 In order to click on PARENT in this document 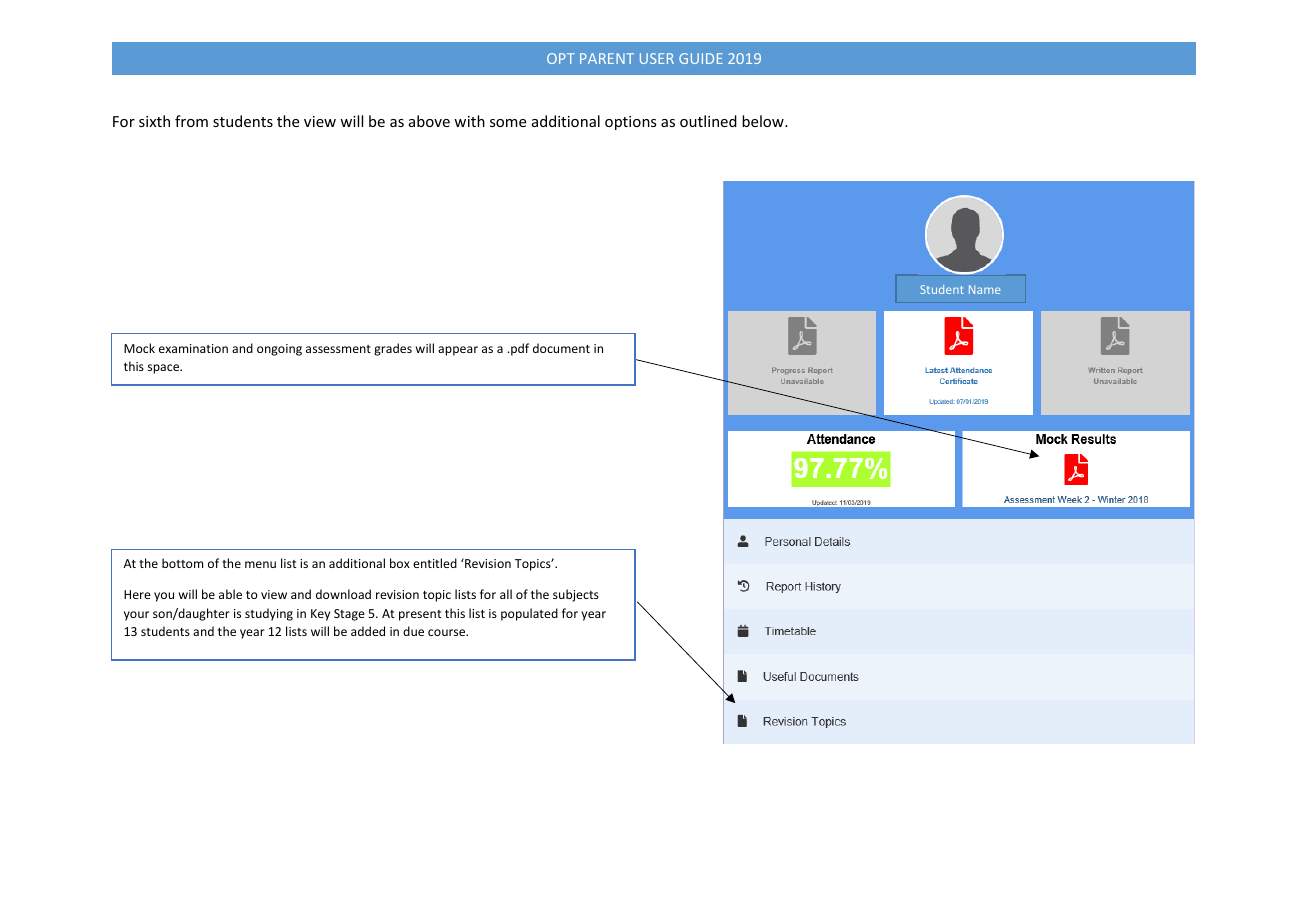, I will do `click(607, 58)`.
